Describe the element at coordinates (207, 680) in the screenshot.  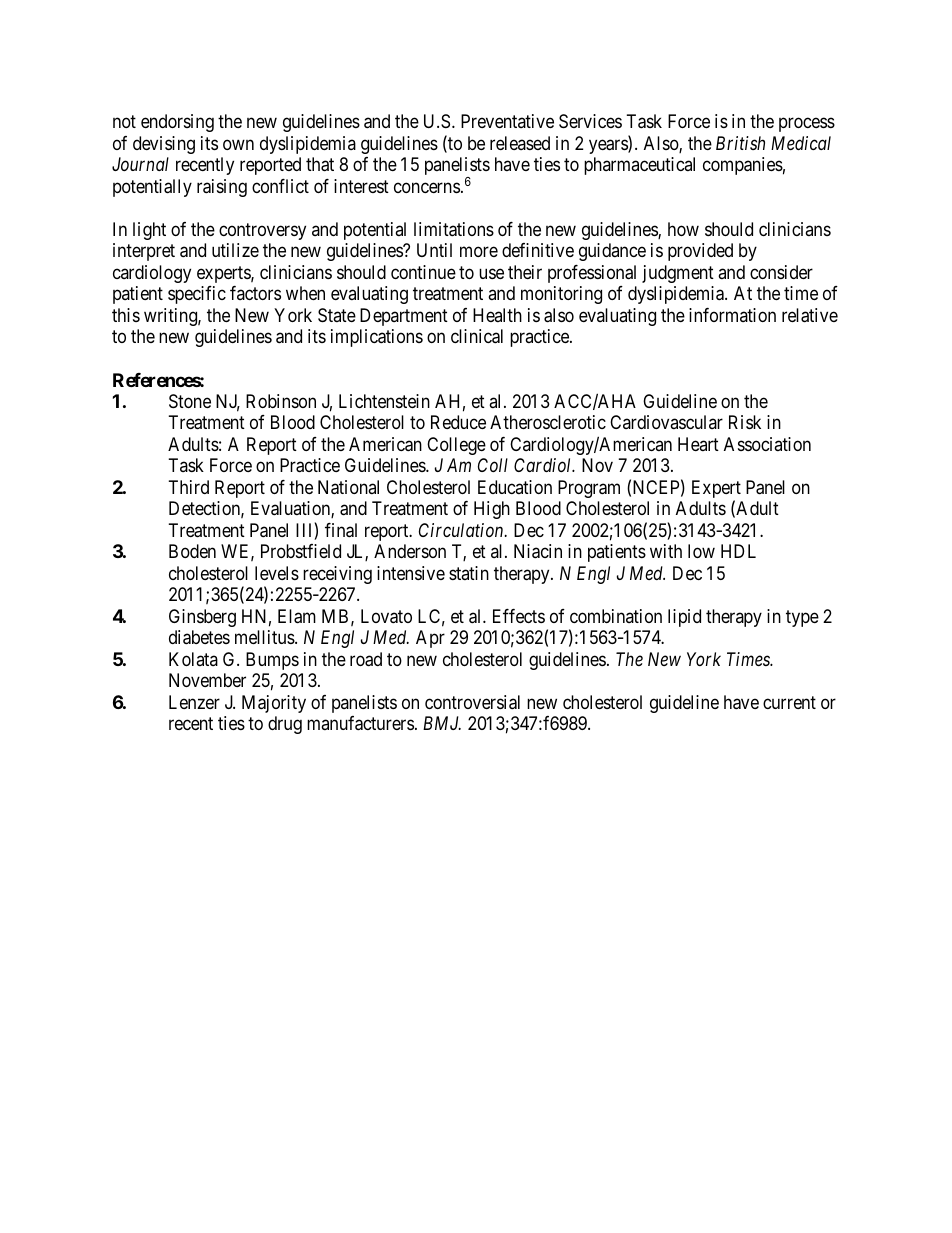
I see `November` at that location.
